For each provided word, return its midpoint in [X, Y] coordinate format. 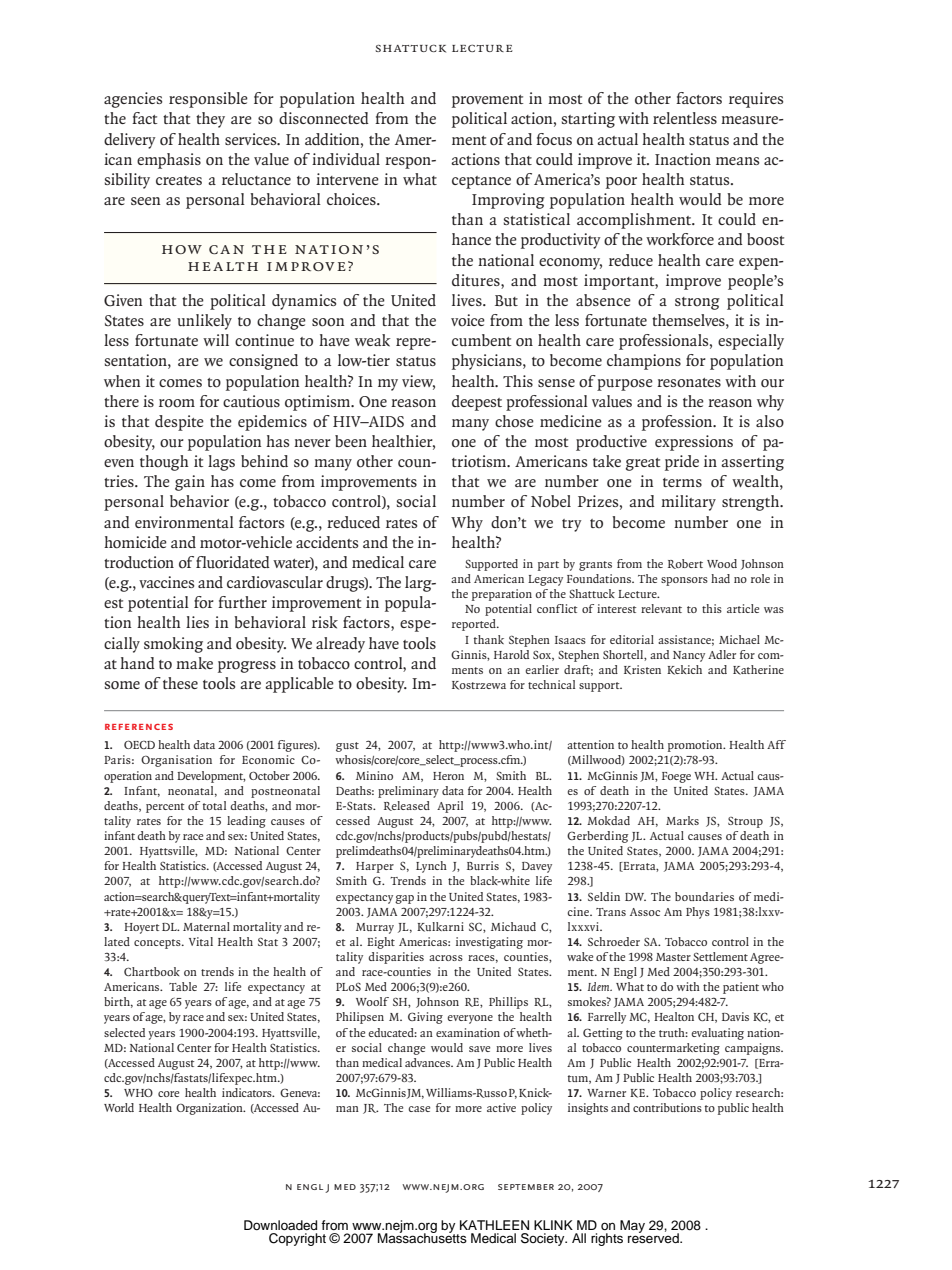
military [688, 503]
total [214, 805]
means [737, 161]
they [210, 120]
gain [190, 483]
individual [346, 159]
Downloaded [280, 1225]
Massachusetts [422, 1237]
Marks [682, 820]
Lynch [431, 867]
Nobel [551, 501]
